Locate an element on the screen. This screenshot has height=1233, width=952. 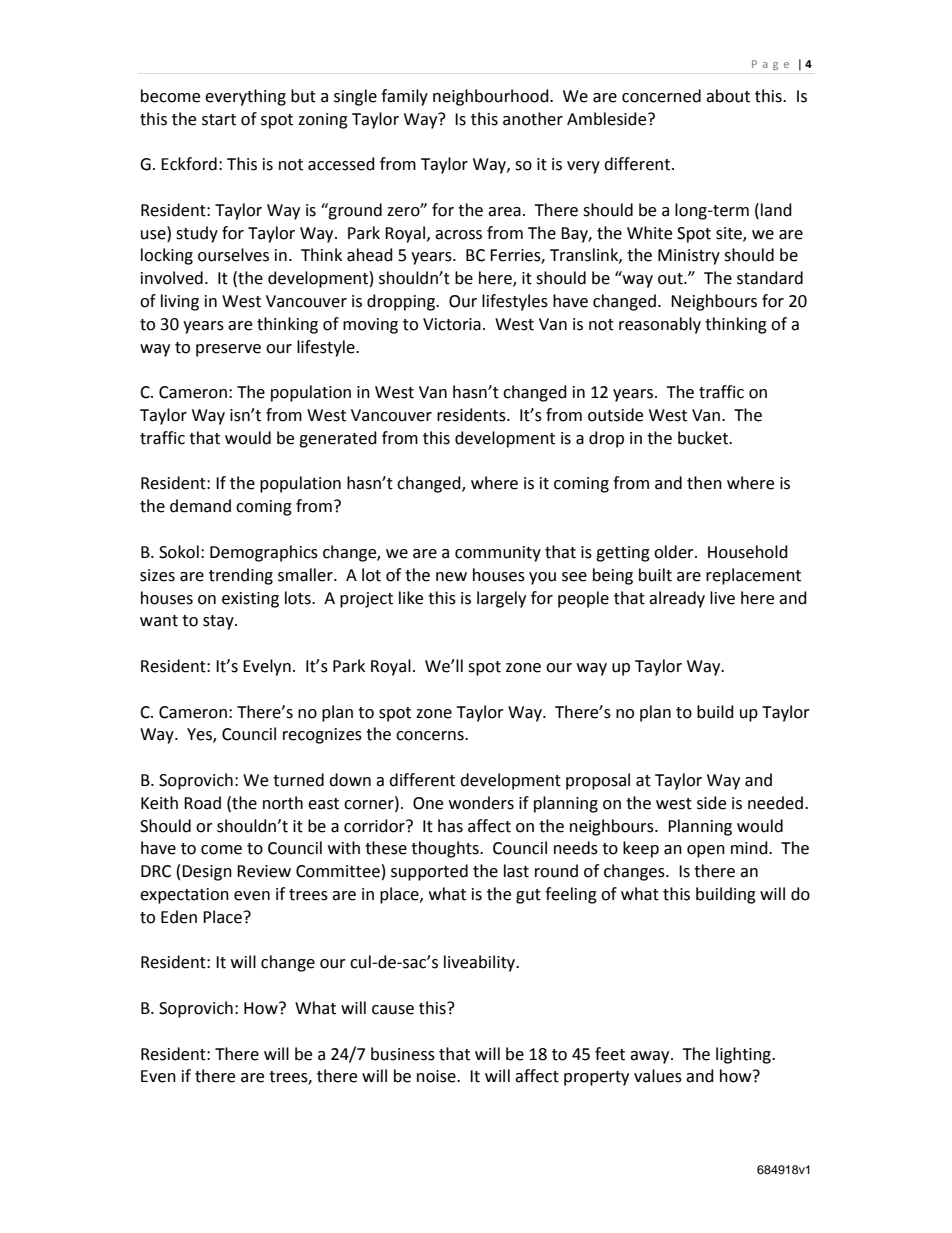
about is located at coordinates (728, 96).
